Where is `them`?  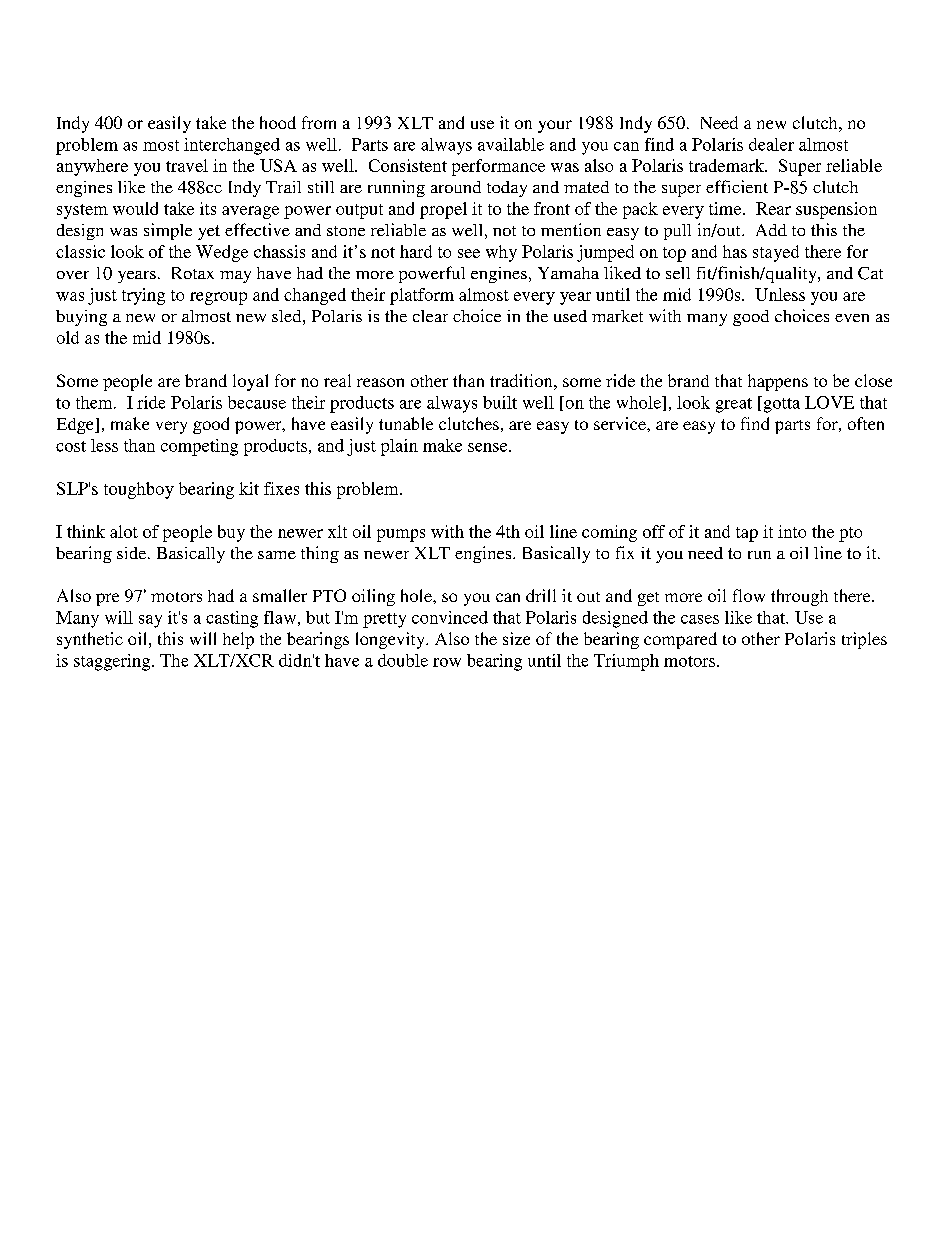
them is located at coordinates (95, 402).
